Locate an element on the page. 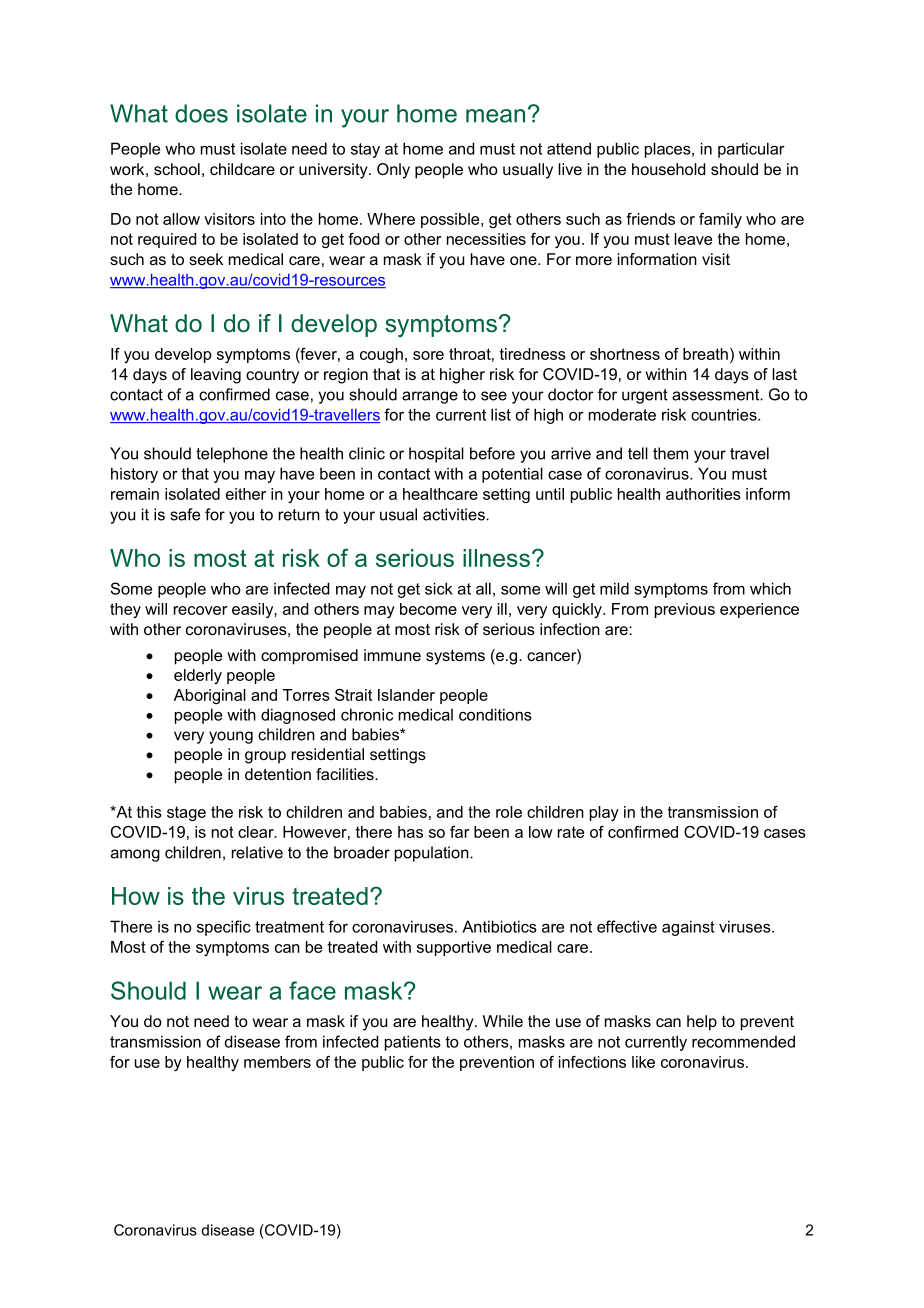  recover is located at coordinates (201, 610).
